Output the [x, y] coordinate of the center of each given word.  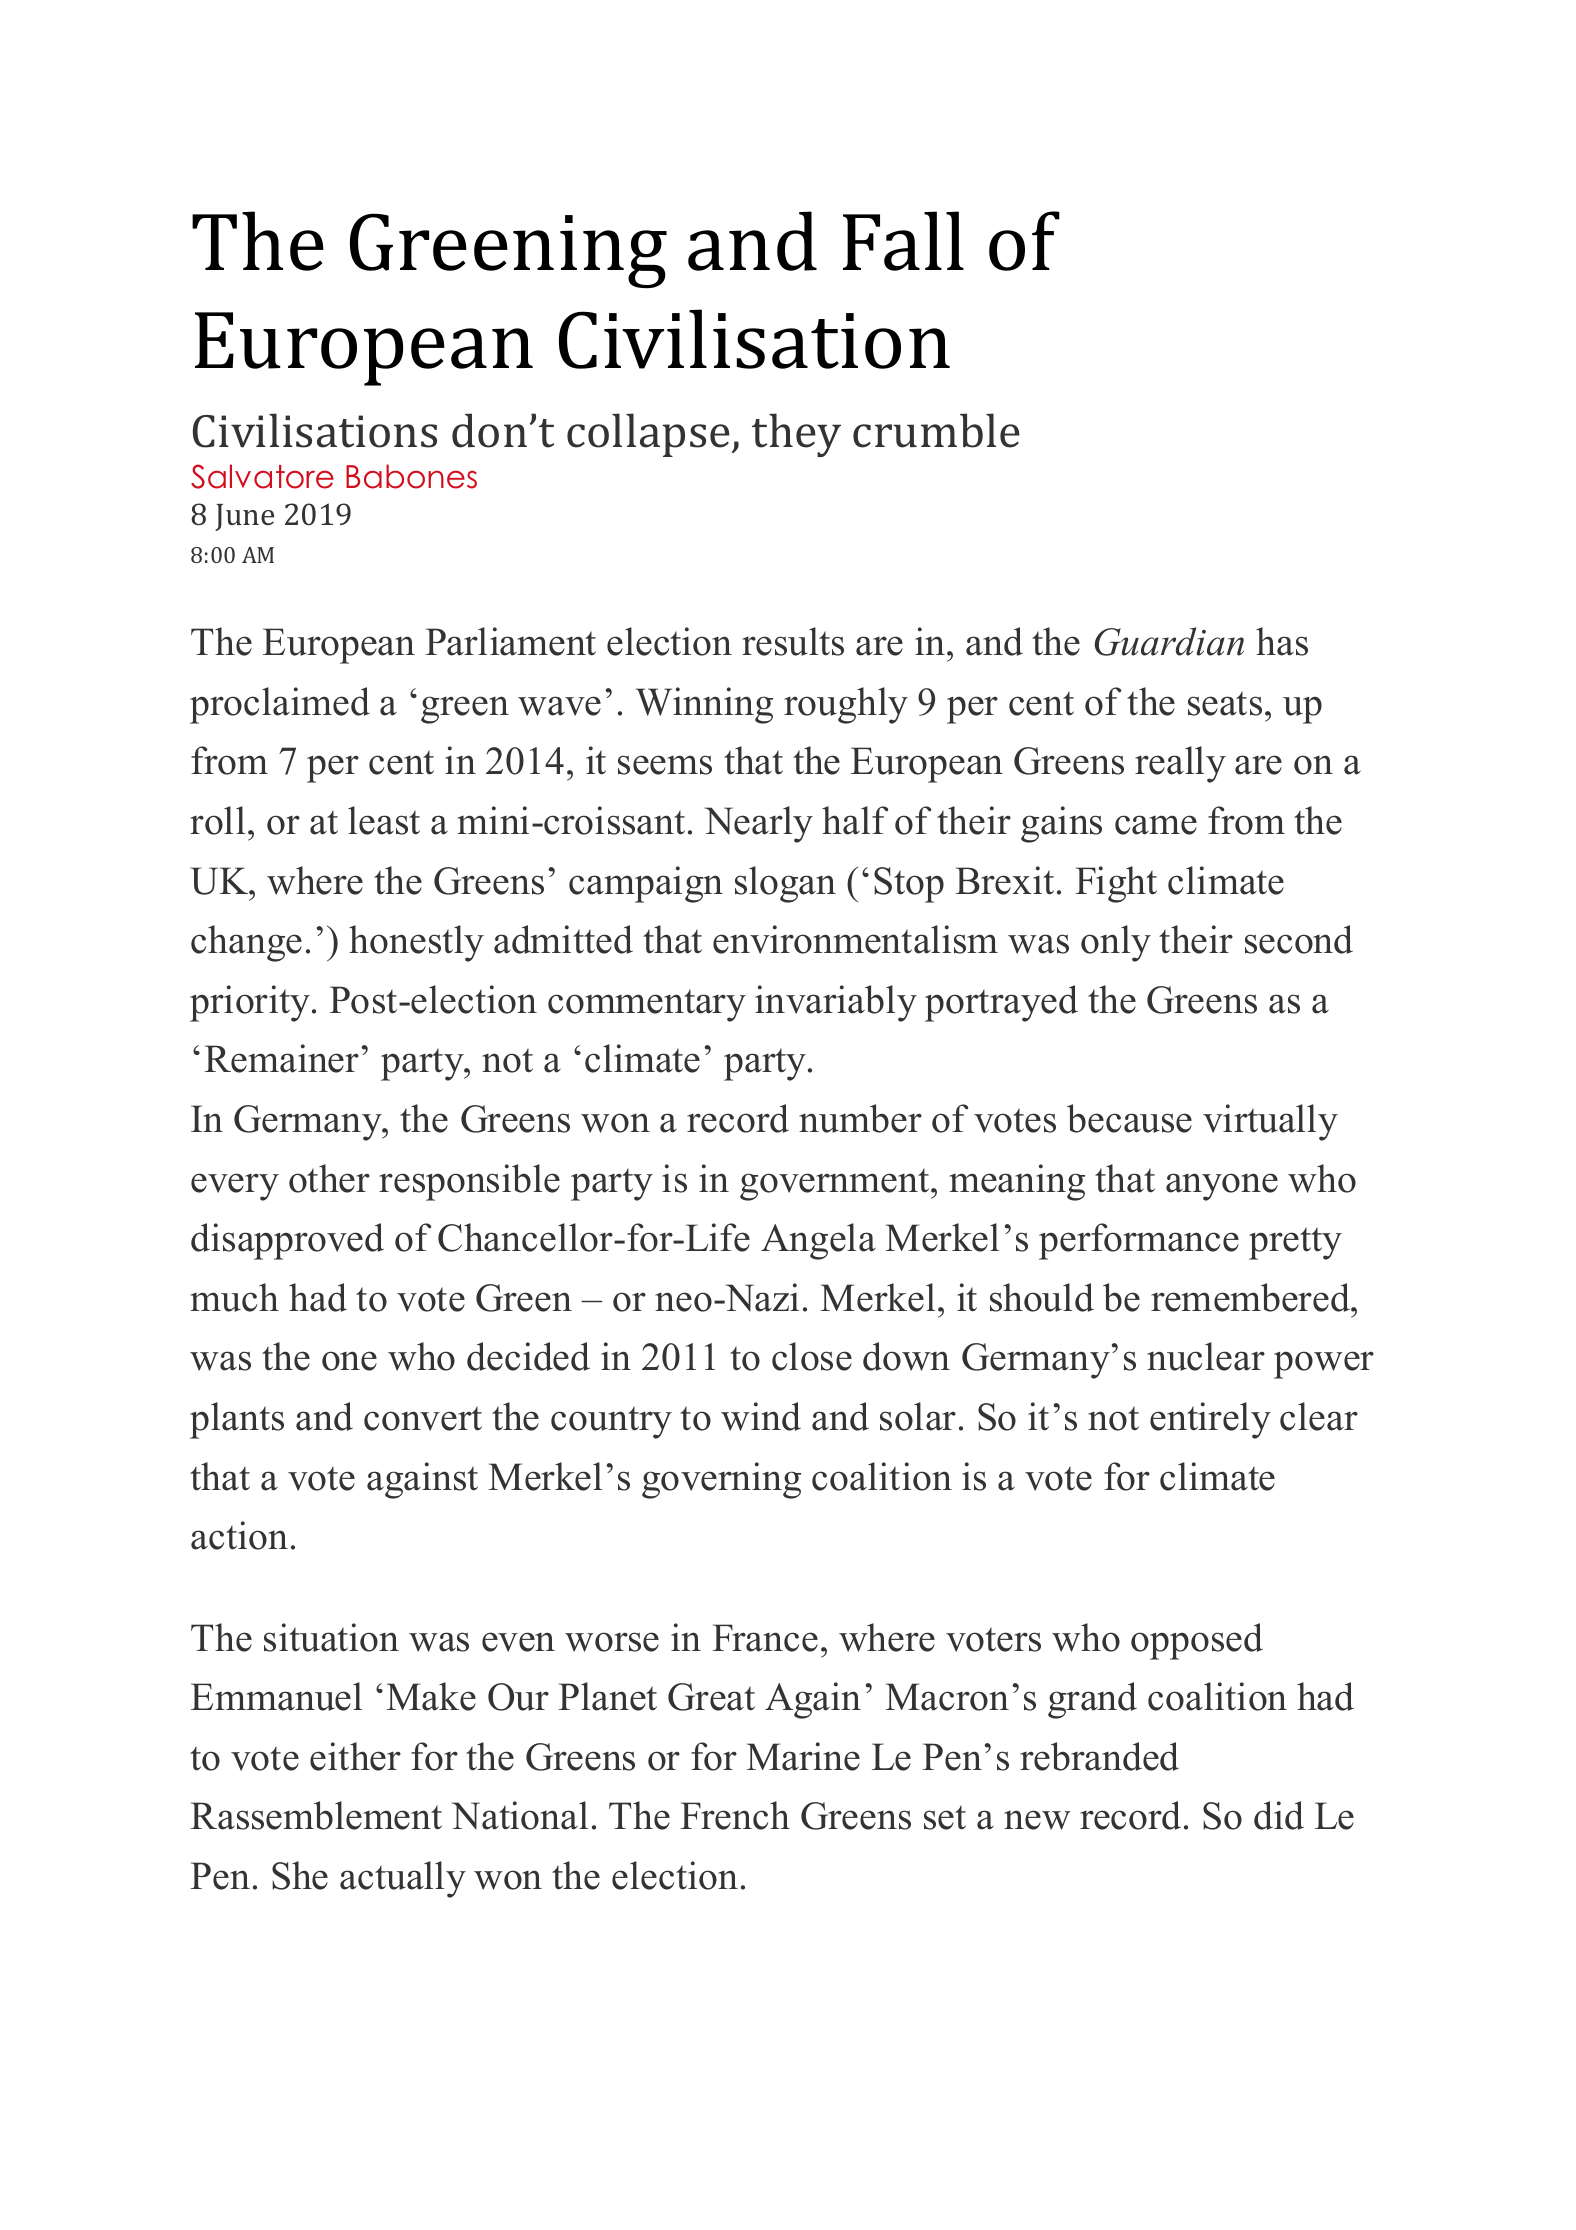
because [1129, 1118]
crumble [936, 430]
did [1279, 1815]
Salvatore [262, 476]
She [300, 1875]
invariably [836, 1003]
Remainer [282, 1058]
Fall [903, 241]
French [735, 1815]
